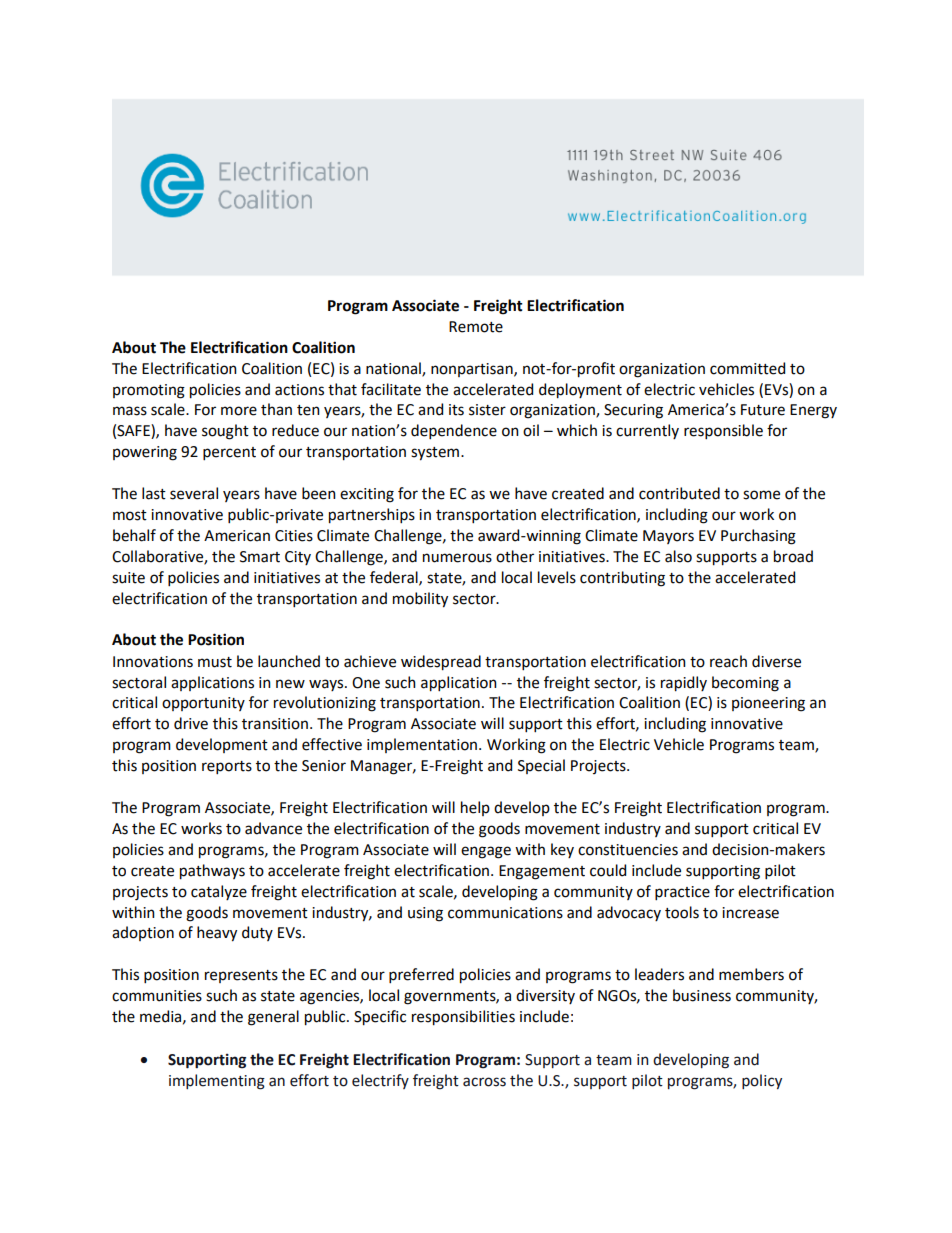 The image size is (952, 1233). I want to click on pioneering, so click(768, 704).
